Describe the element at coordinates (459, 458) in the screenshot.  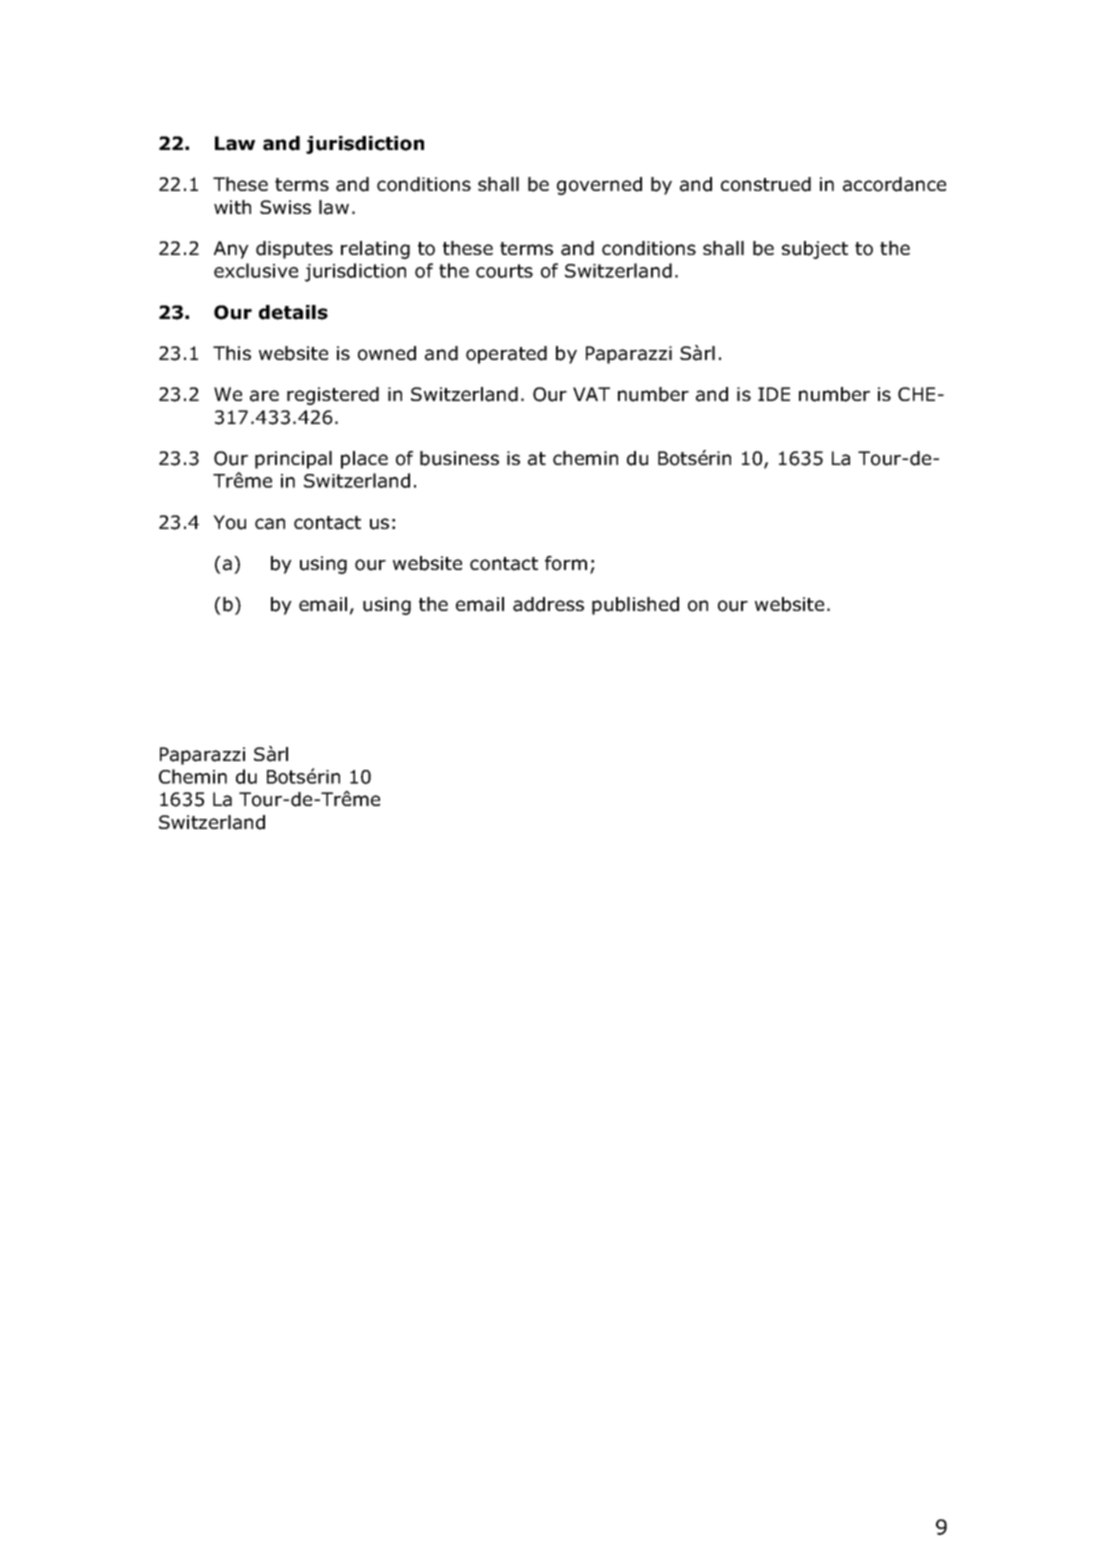
I see `business` at that location.
